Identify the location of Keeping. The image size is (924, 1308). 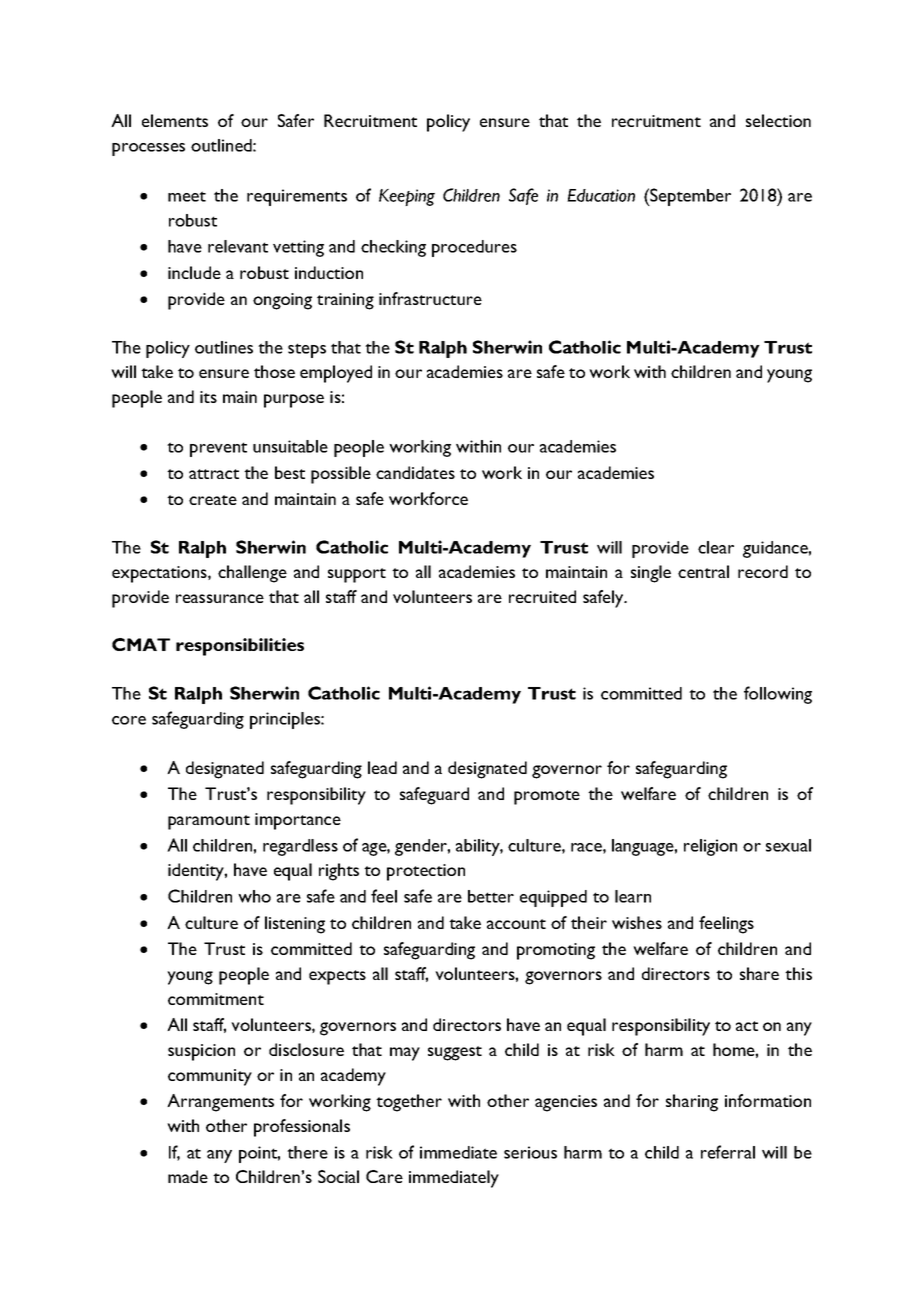
(407, 197).
